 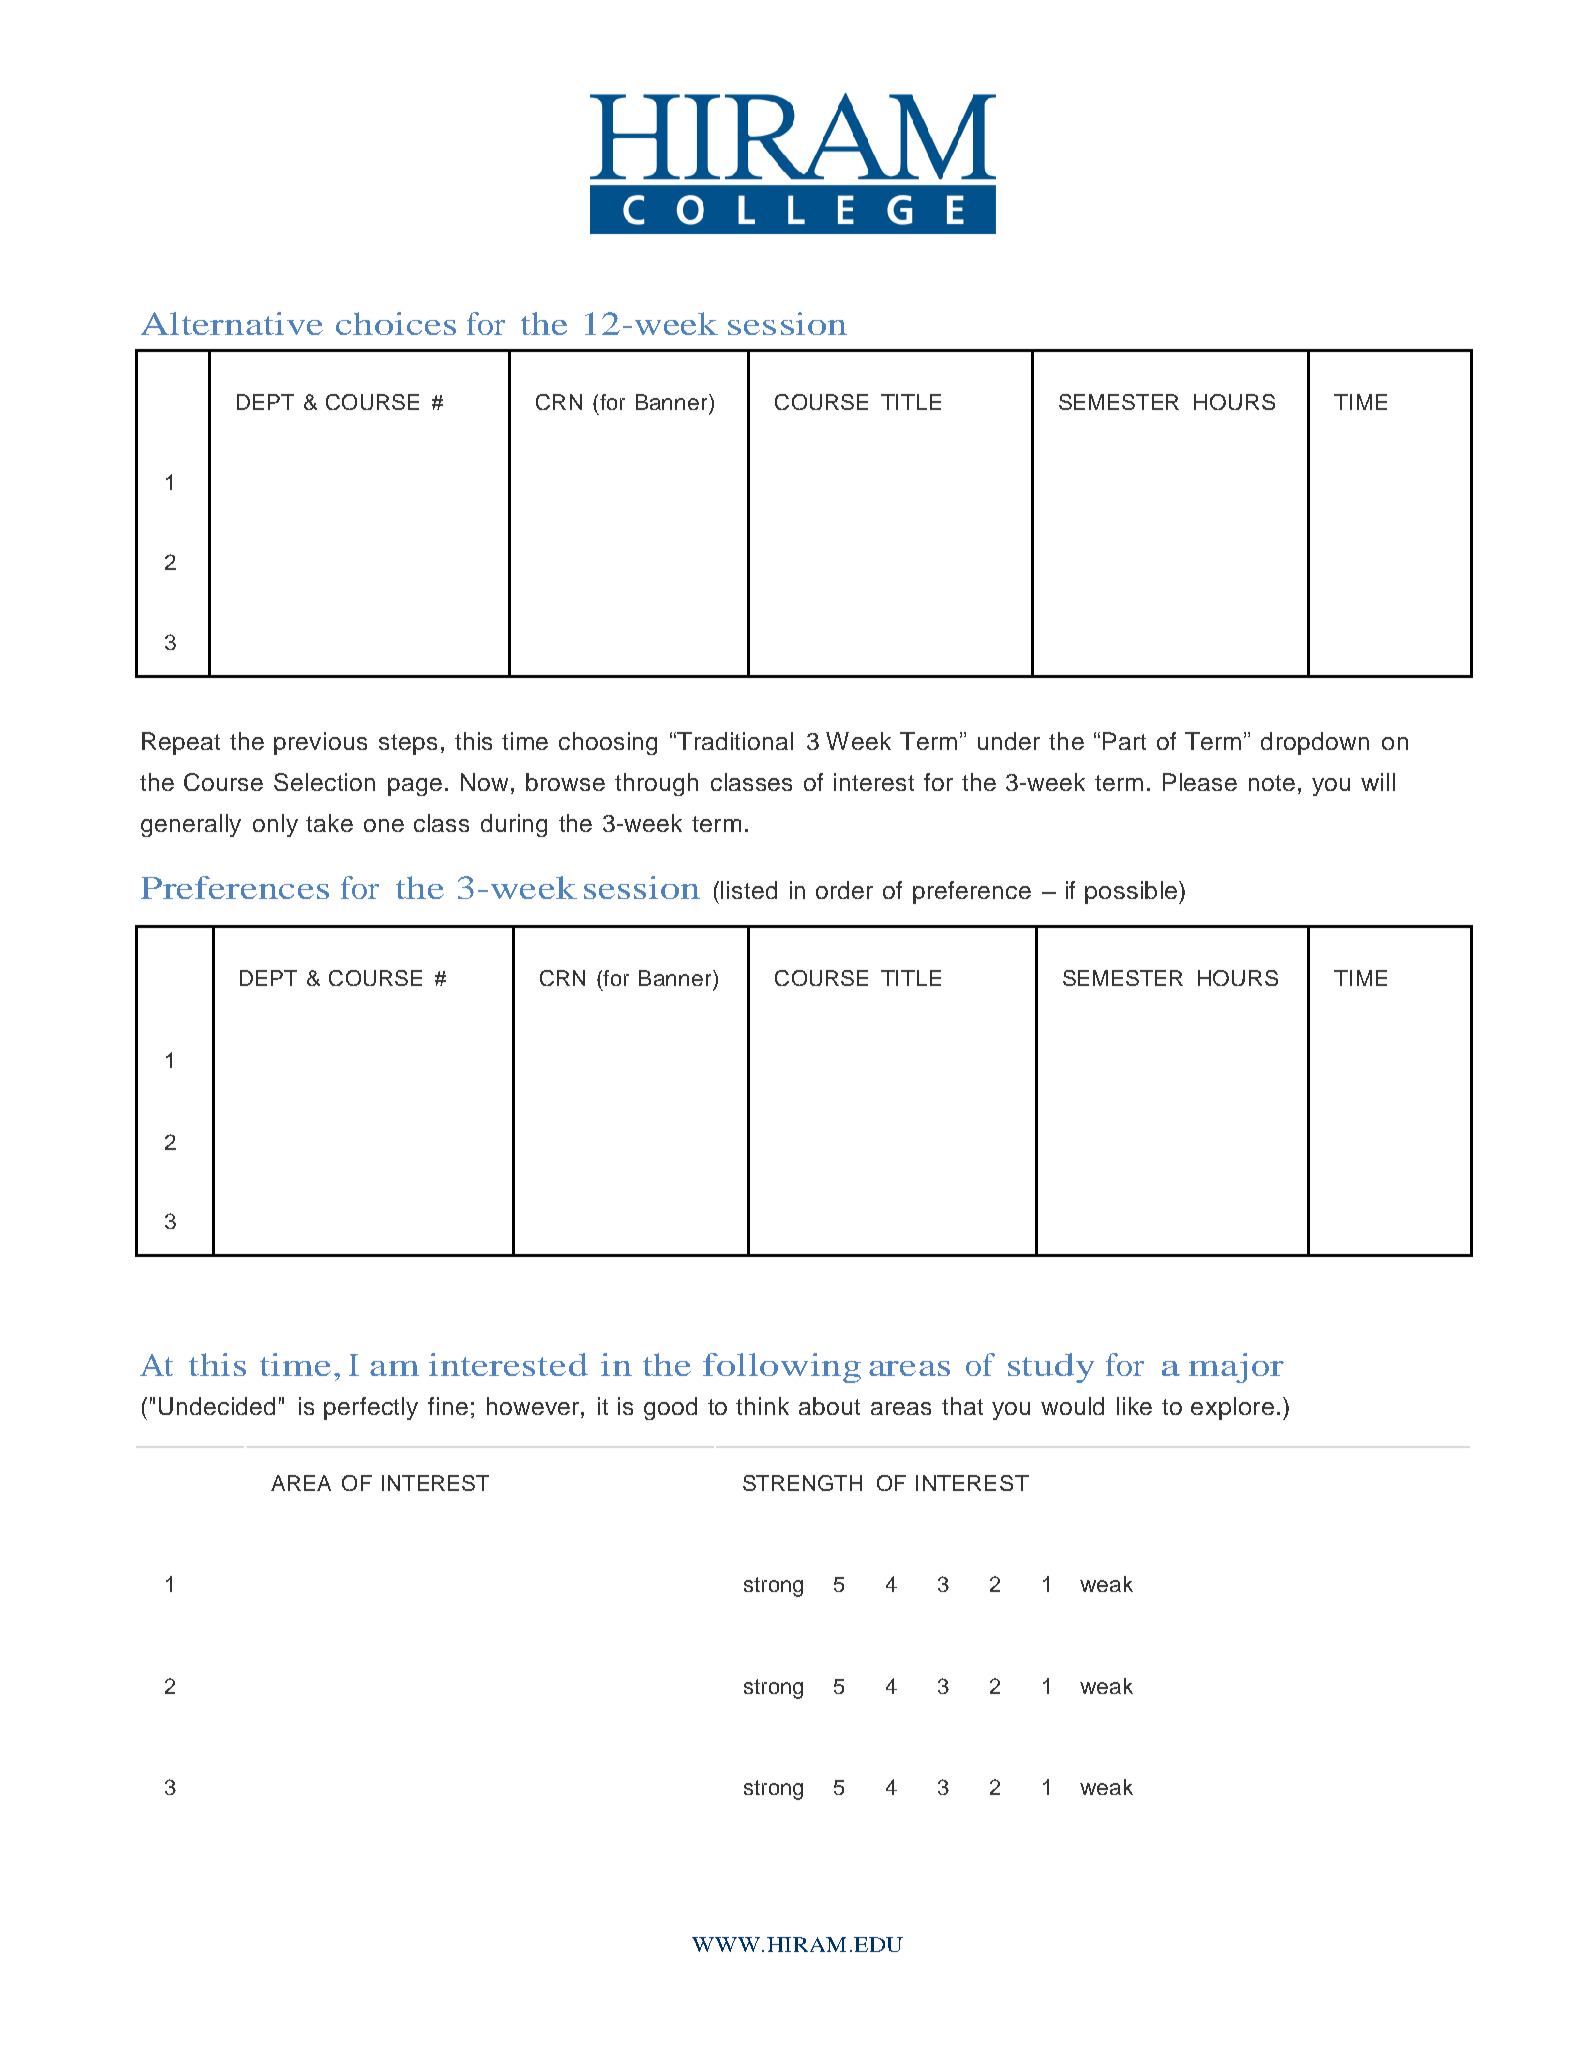 What do you see at coordinates (320, 743) in the page?
I see `previous` at bounding box center [320, 743].
